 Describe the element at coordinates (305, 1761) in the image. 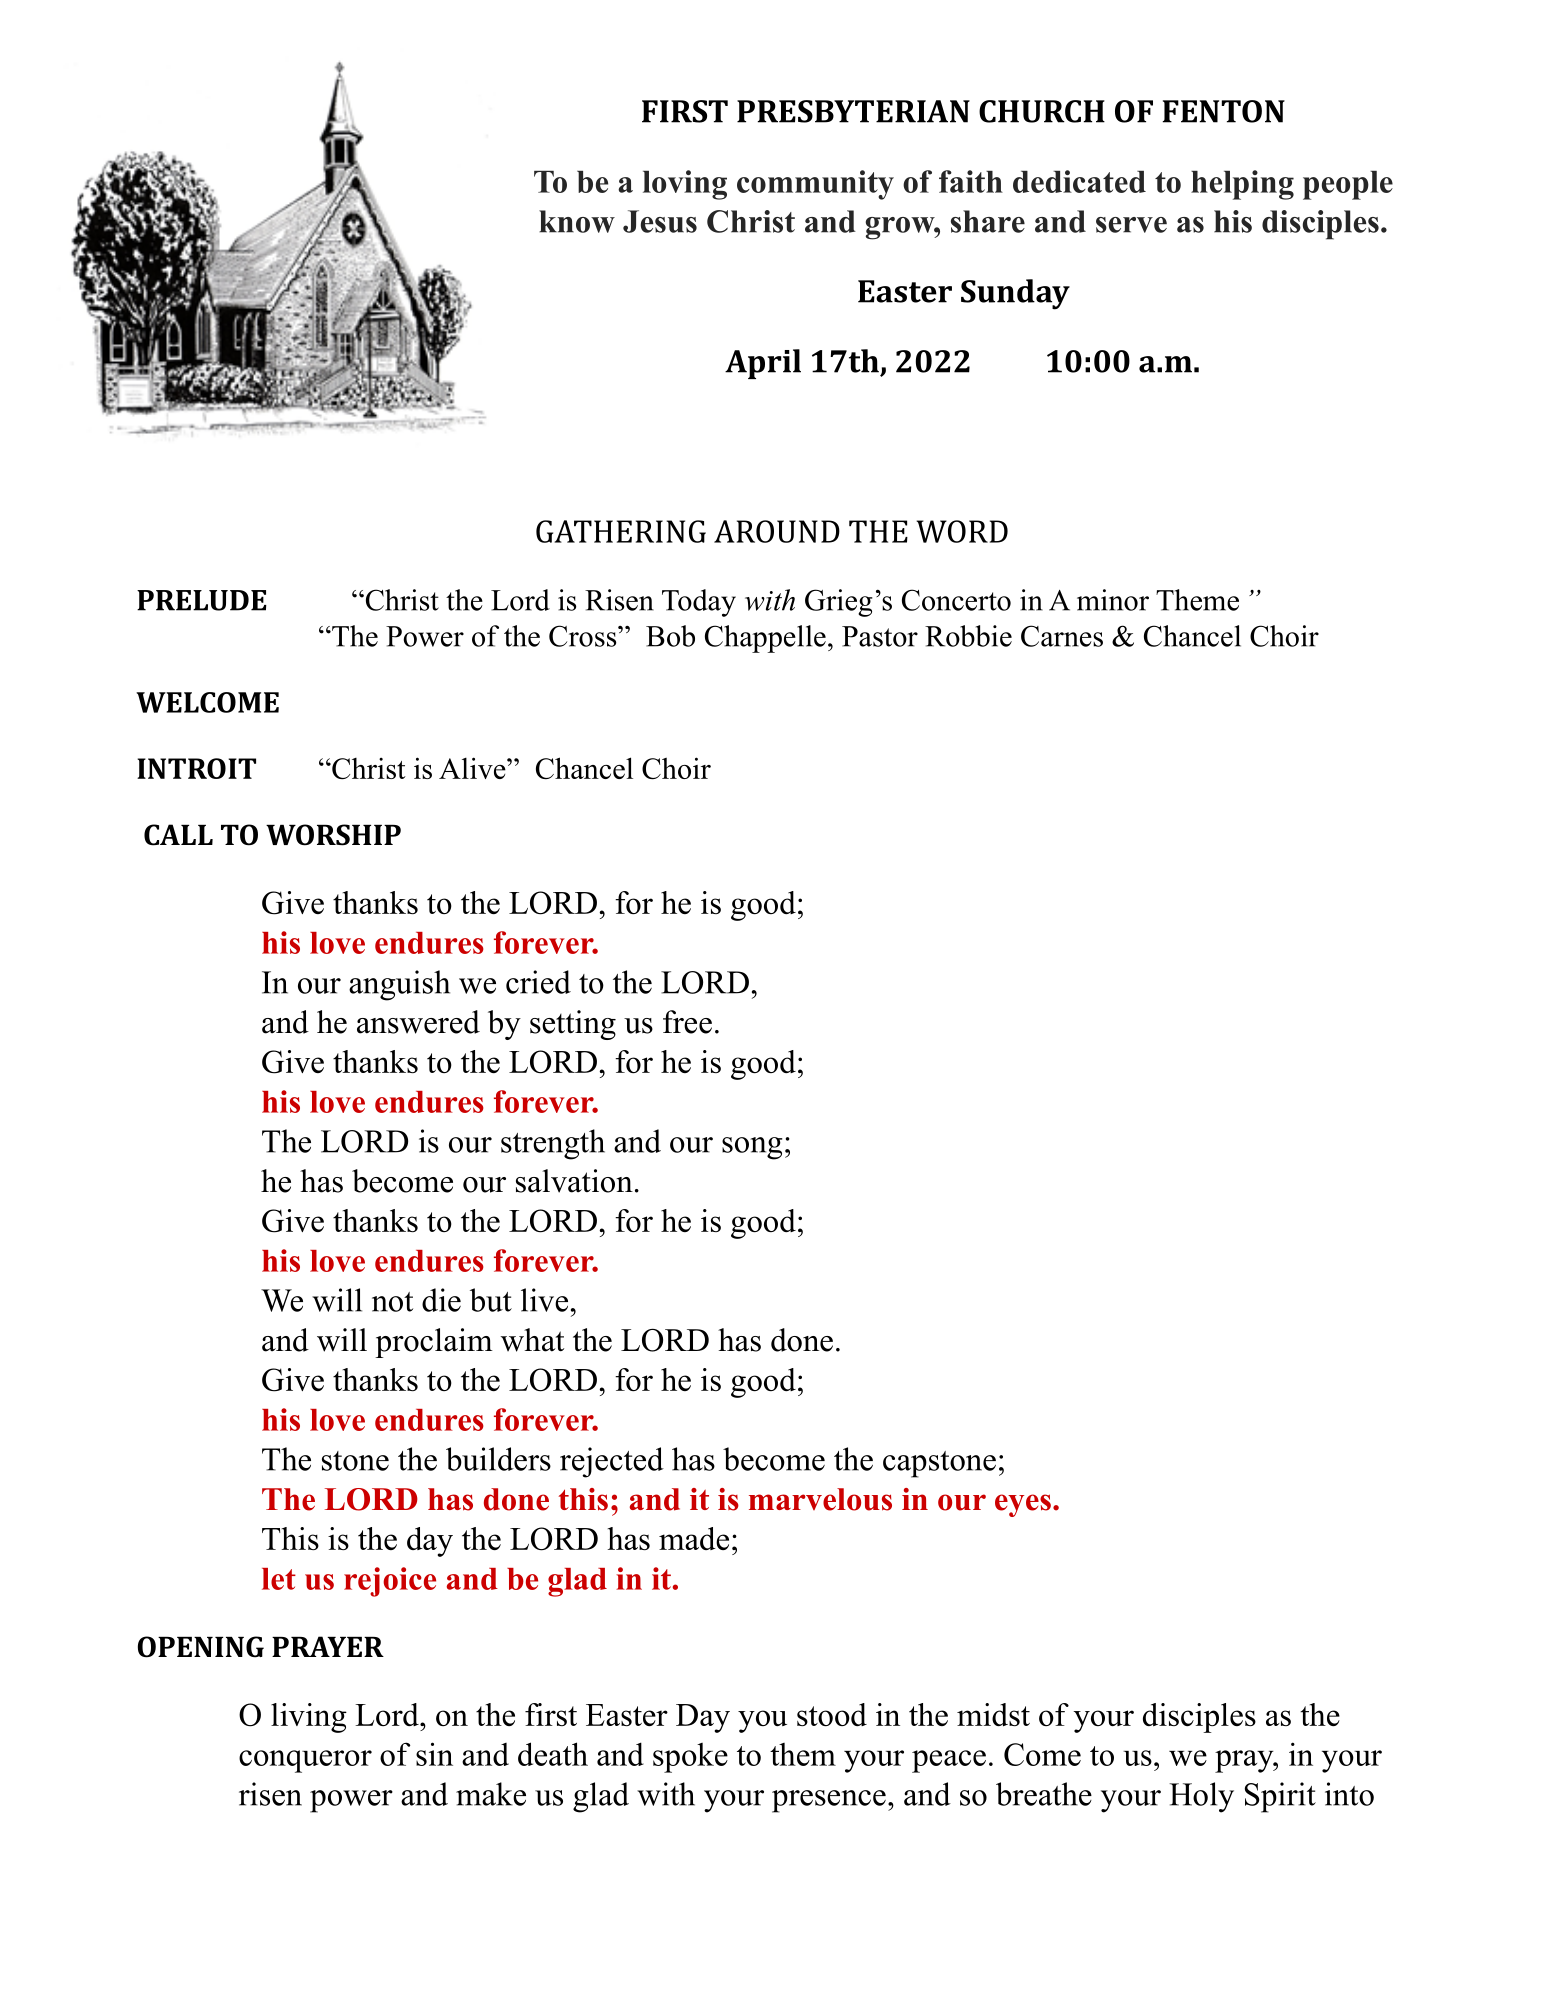

I see `conqueror` at that location.
